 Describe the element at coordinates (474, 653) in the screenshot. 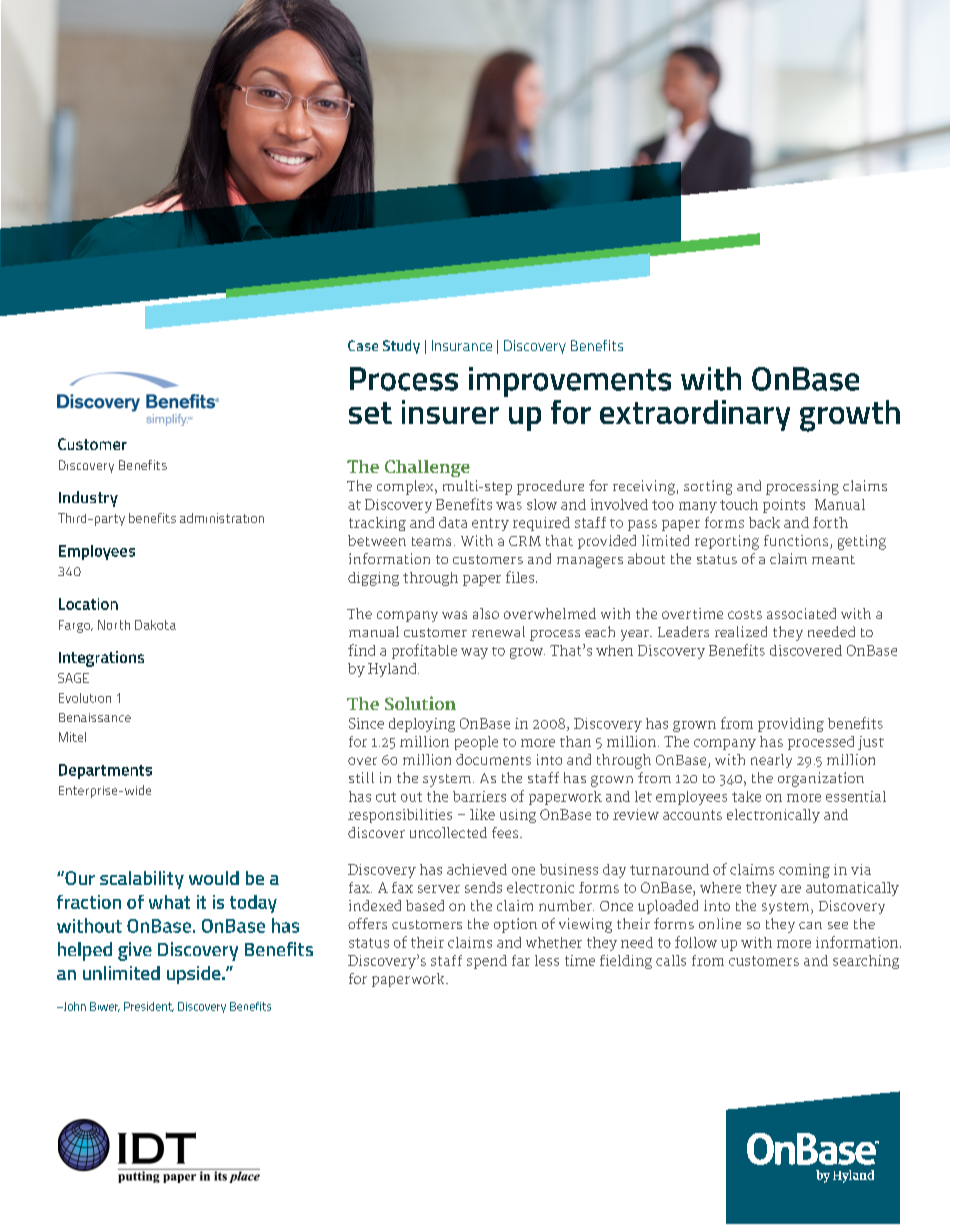

I see `way` at that location.
